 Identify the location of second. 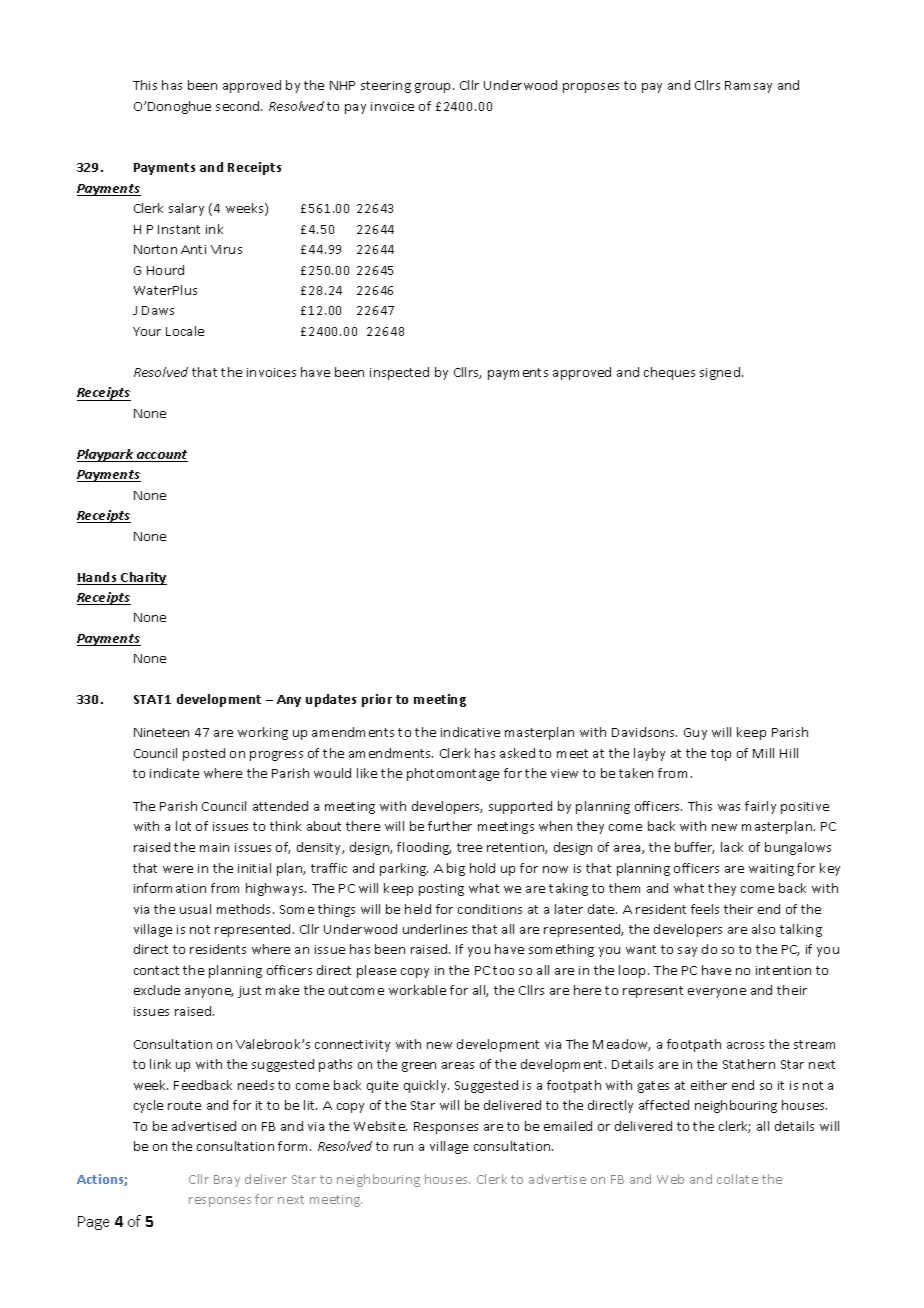
(239, 106).
